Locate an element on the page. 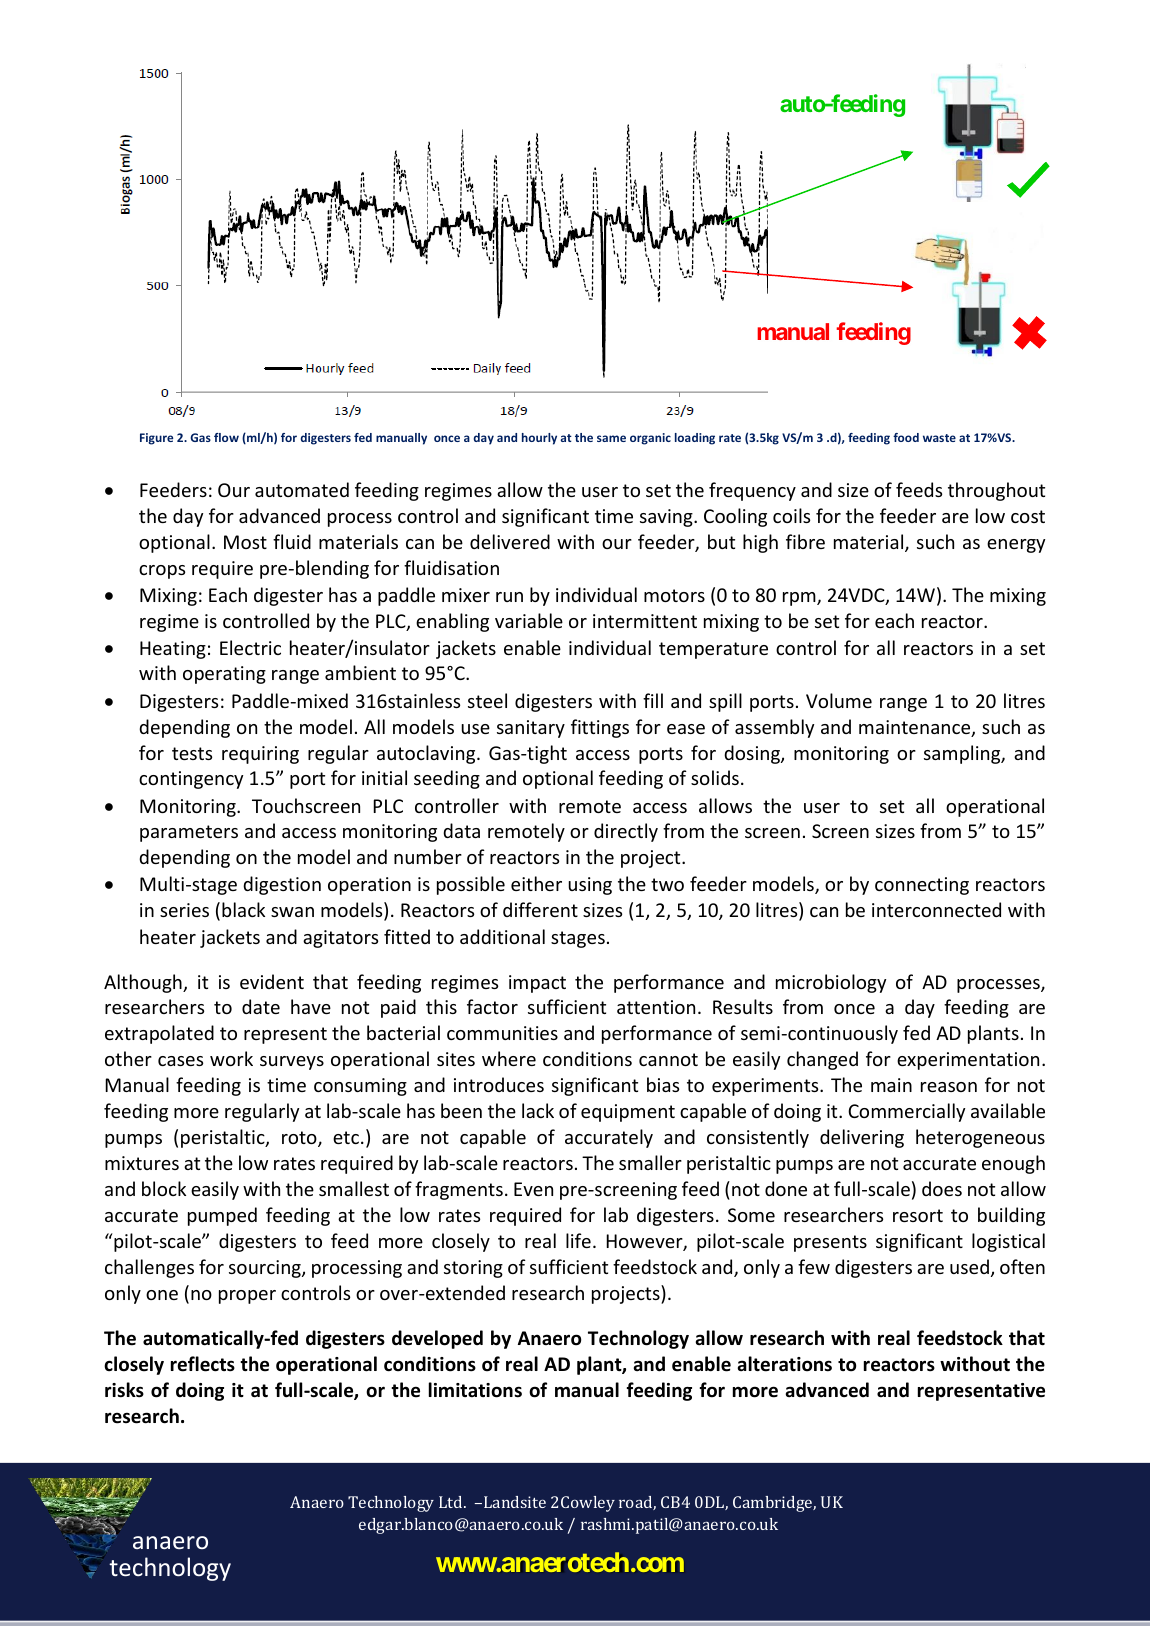 This image has height=1626, width=1150. limitations is located at coordinates (475, 1390).
